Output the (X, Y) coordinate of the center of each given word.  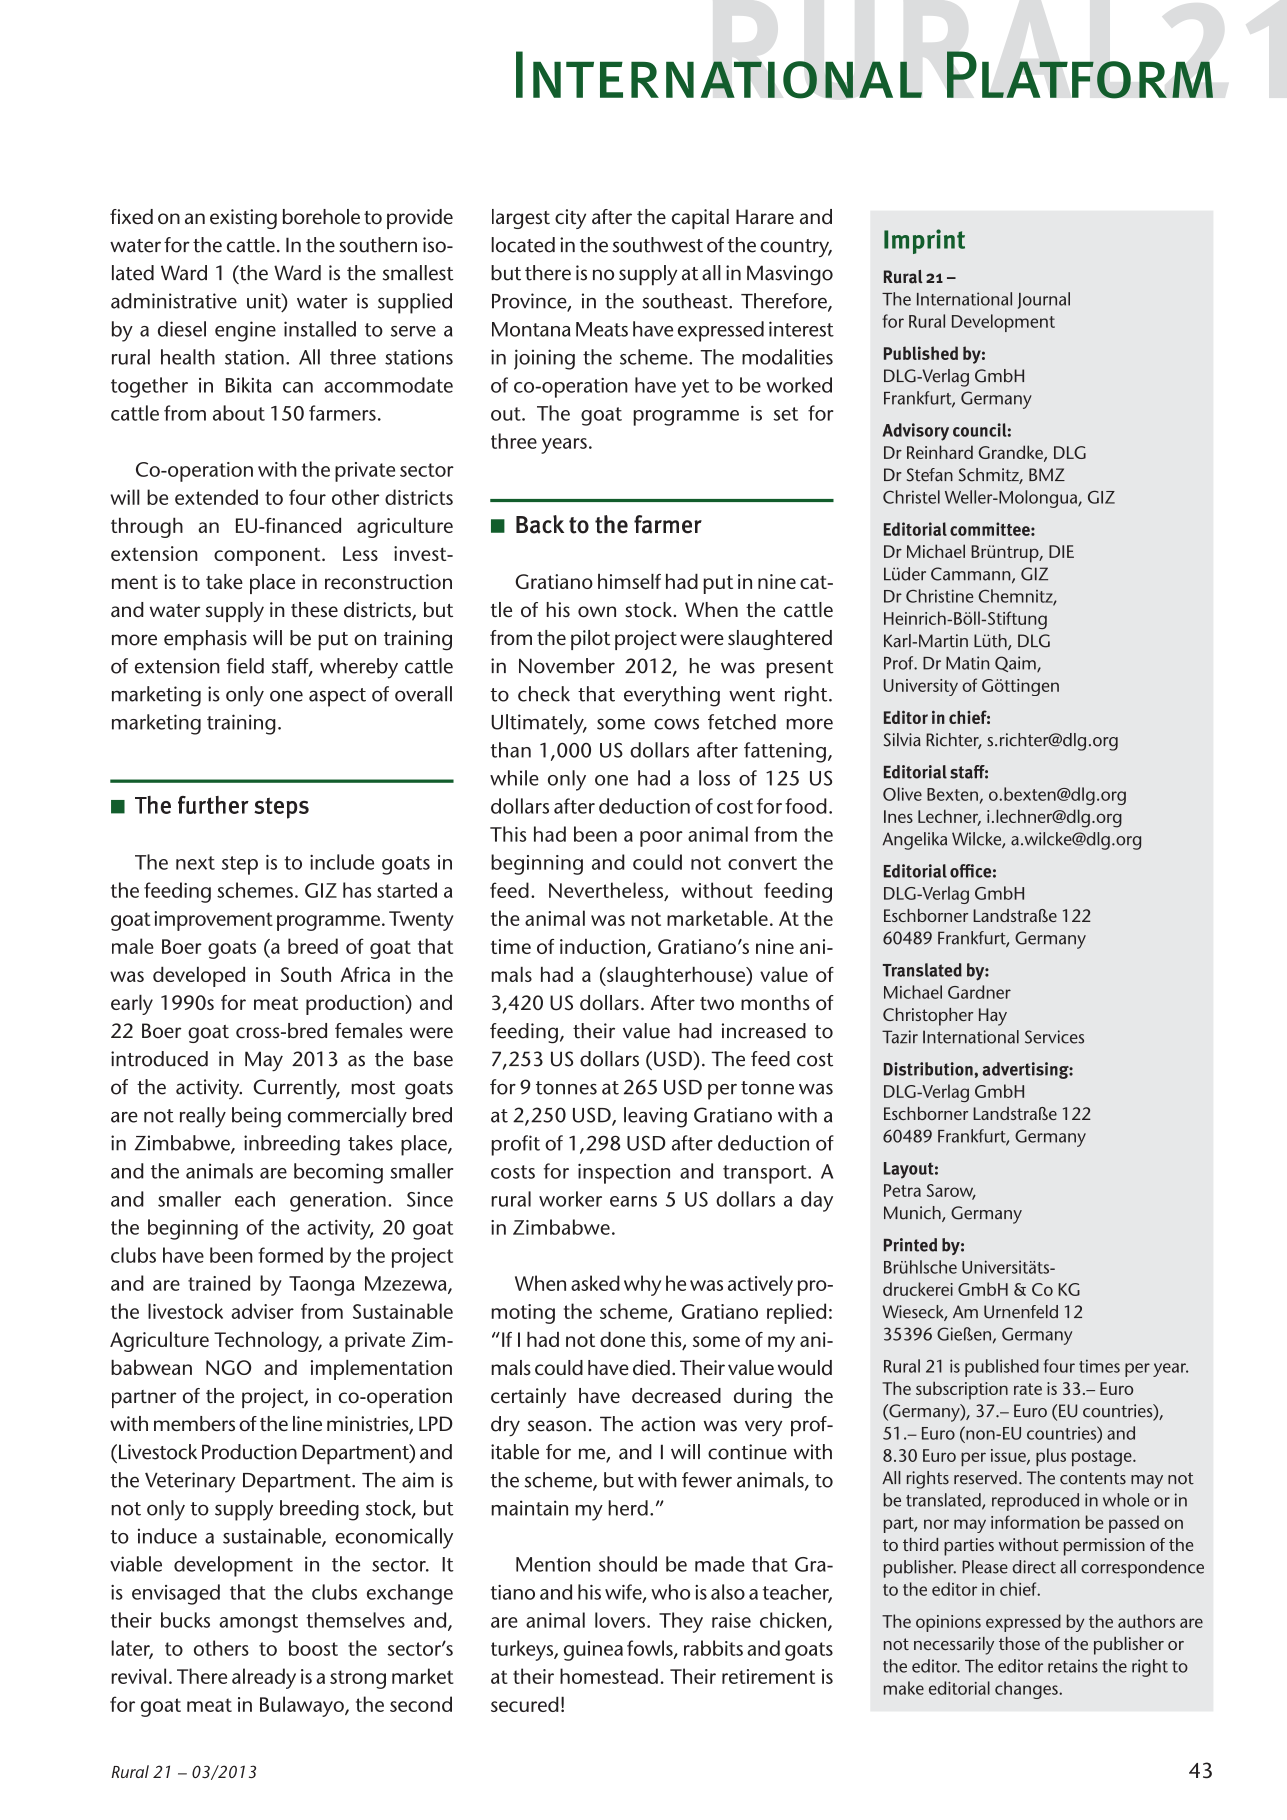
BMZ (1047, 474)
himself (629, 581)
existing (243, 219)
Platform (1080, 75)
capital (700, 219)
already (264, 1678)
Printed (910, 1245)
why (642, 1285)
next (195, 863)
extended (216, 497)
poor (661, 839)
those (1019, 1643)
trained (219, 1283)
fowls (651, 1649)
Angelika (914, 841)
